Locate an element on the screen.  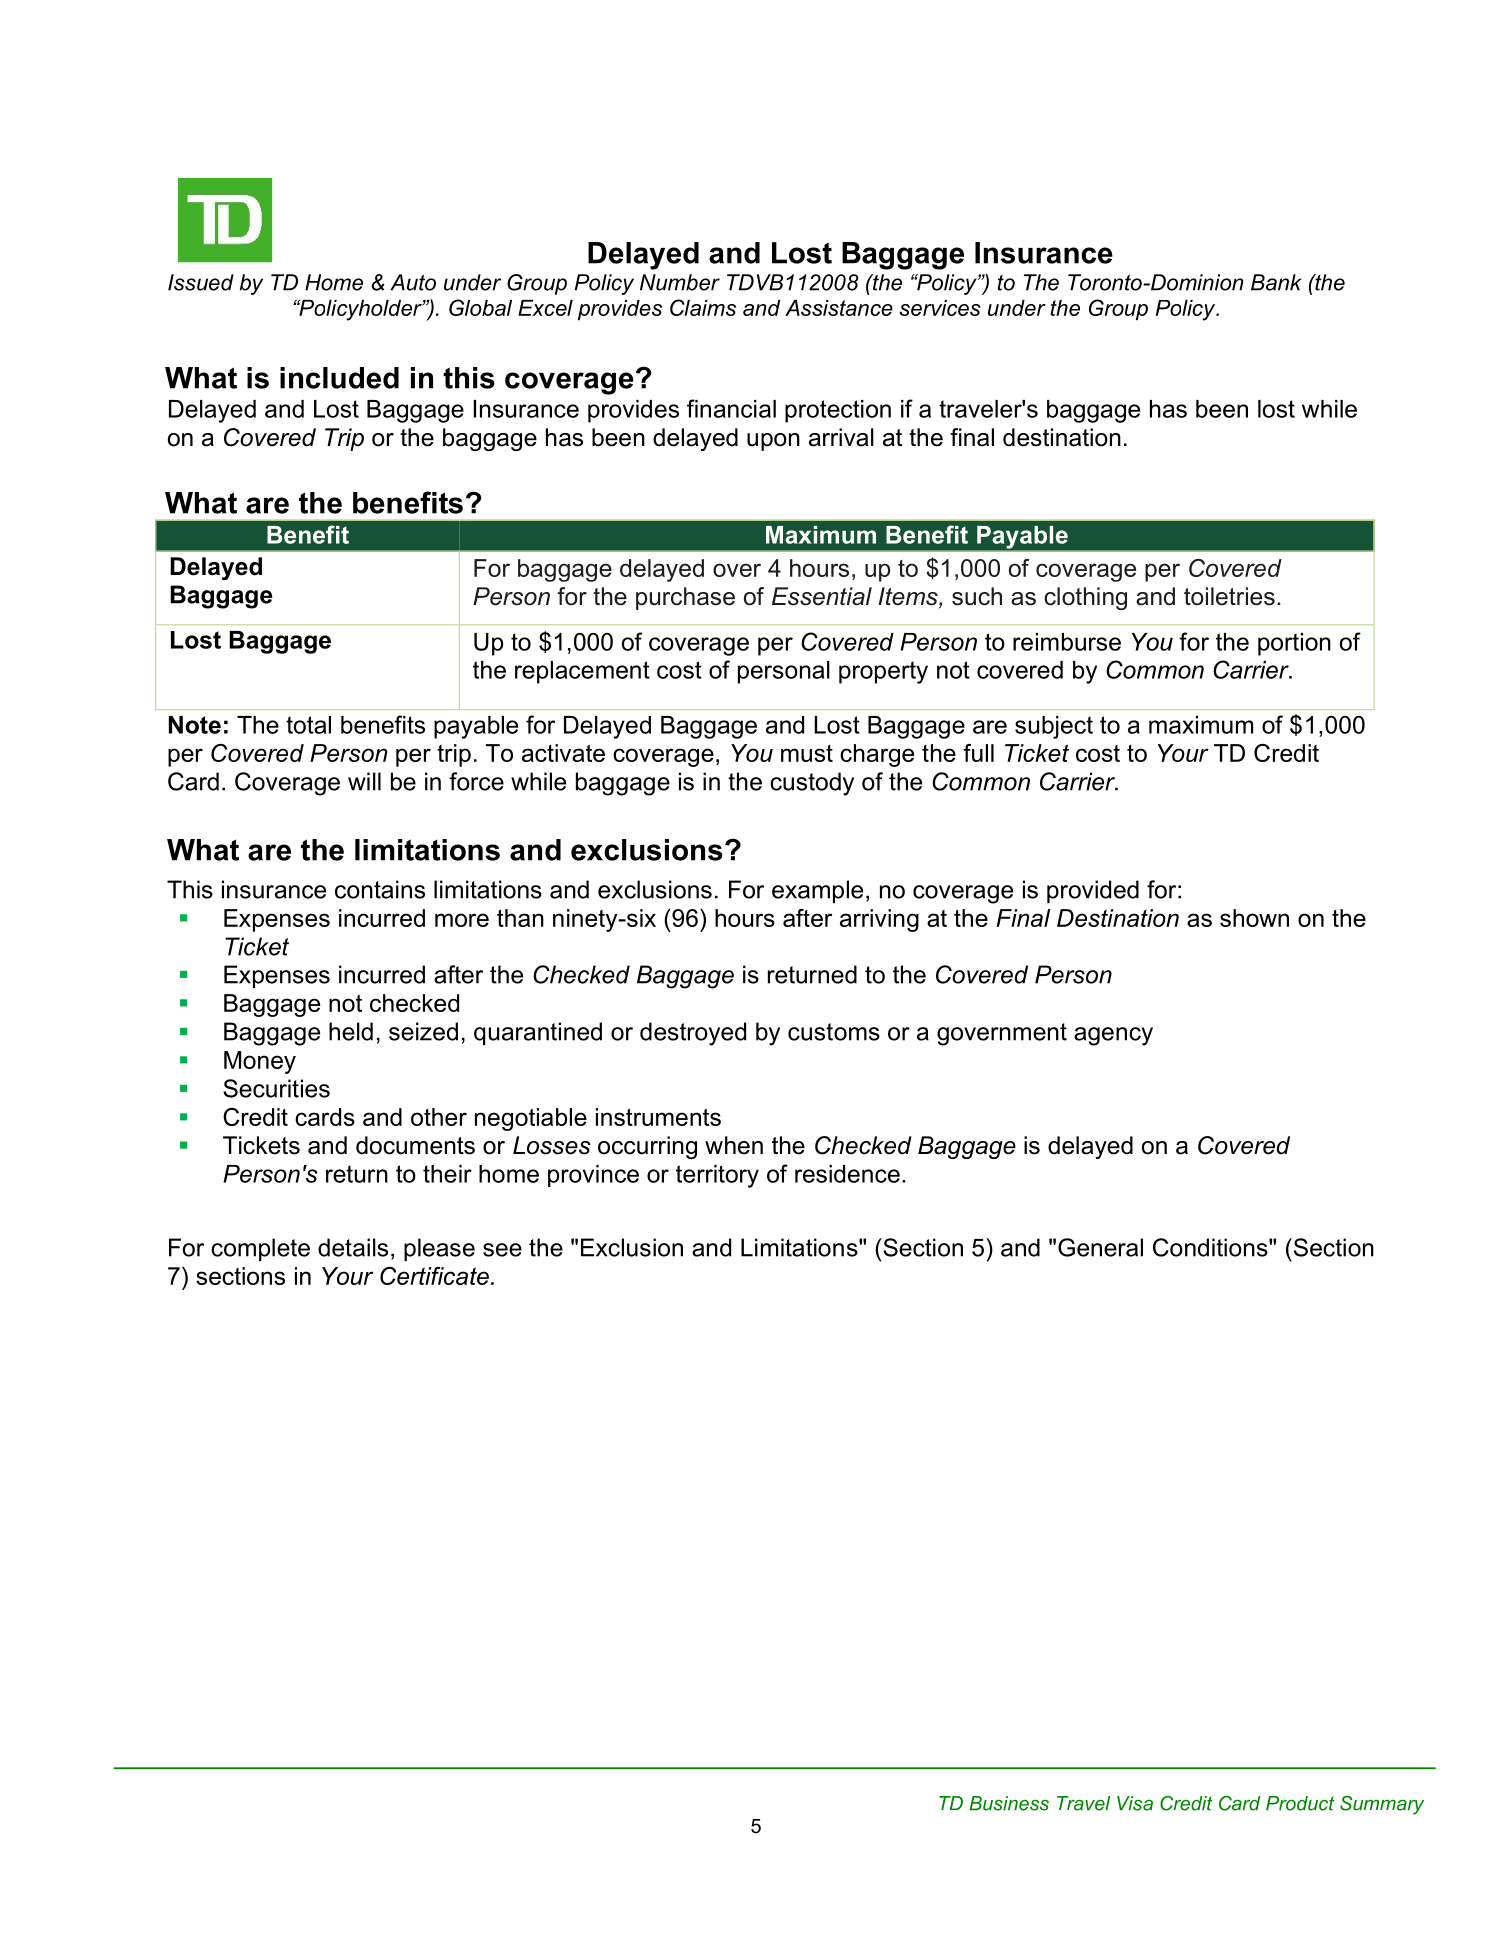
included is located at coordinates (339, 378).
